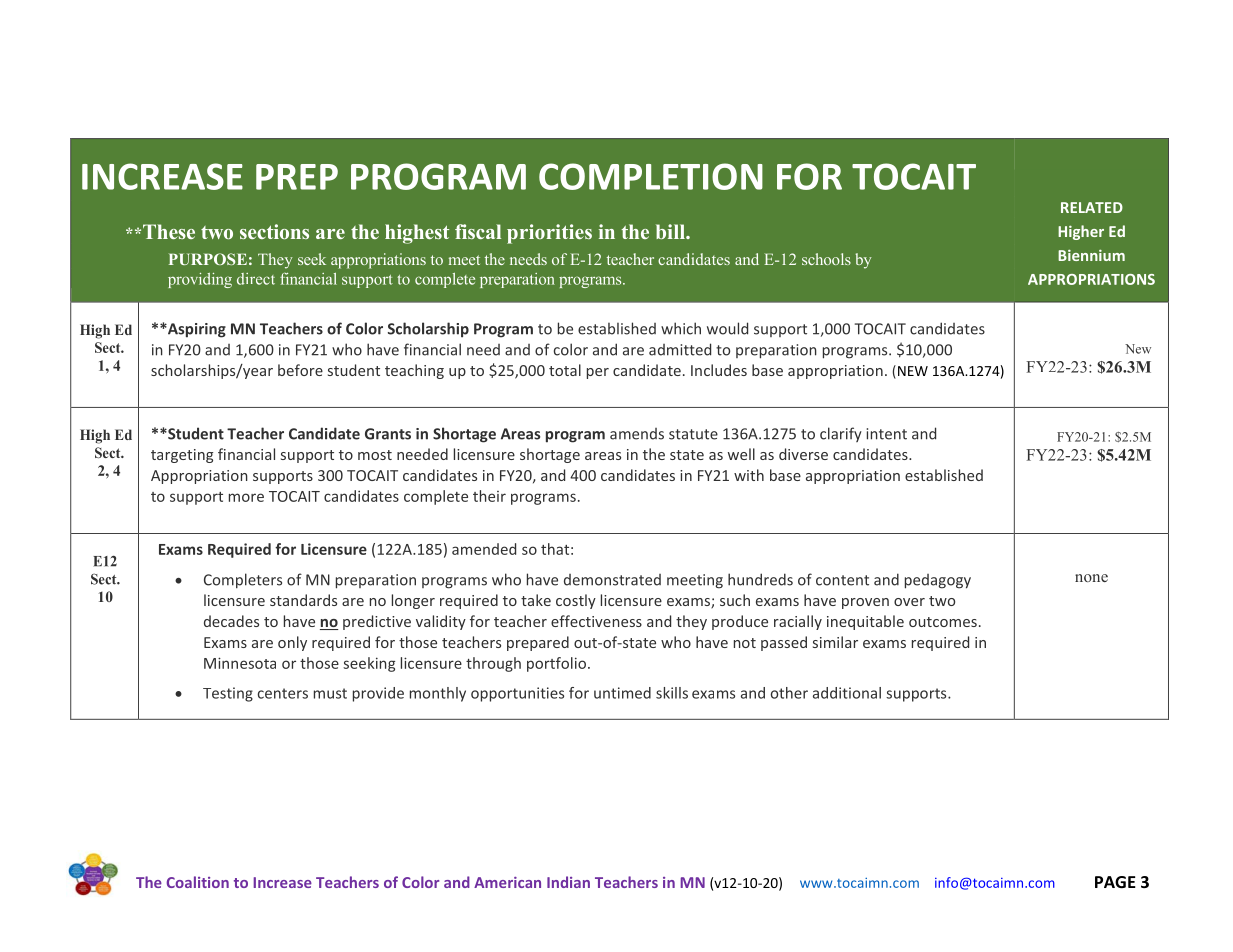 The image size is (1233, 952). I want to click on pedagogy, so click(938, 581).
